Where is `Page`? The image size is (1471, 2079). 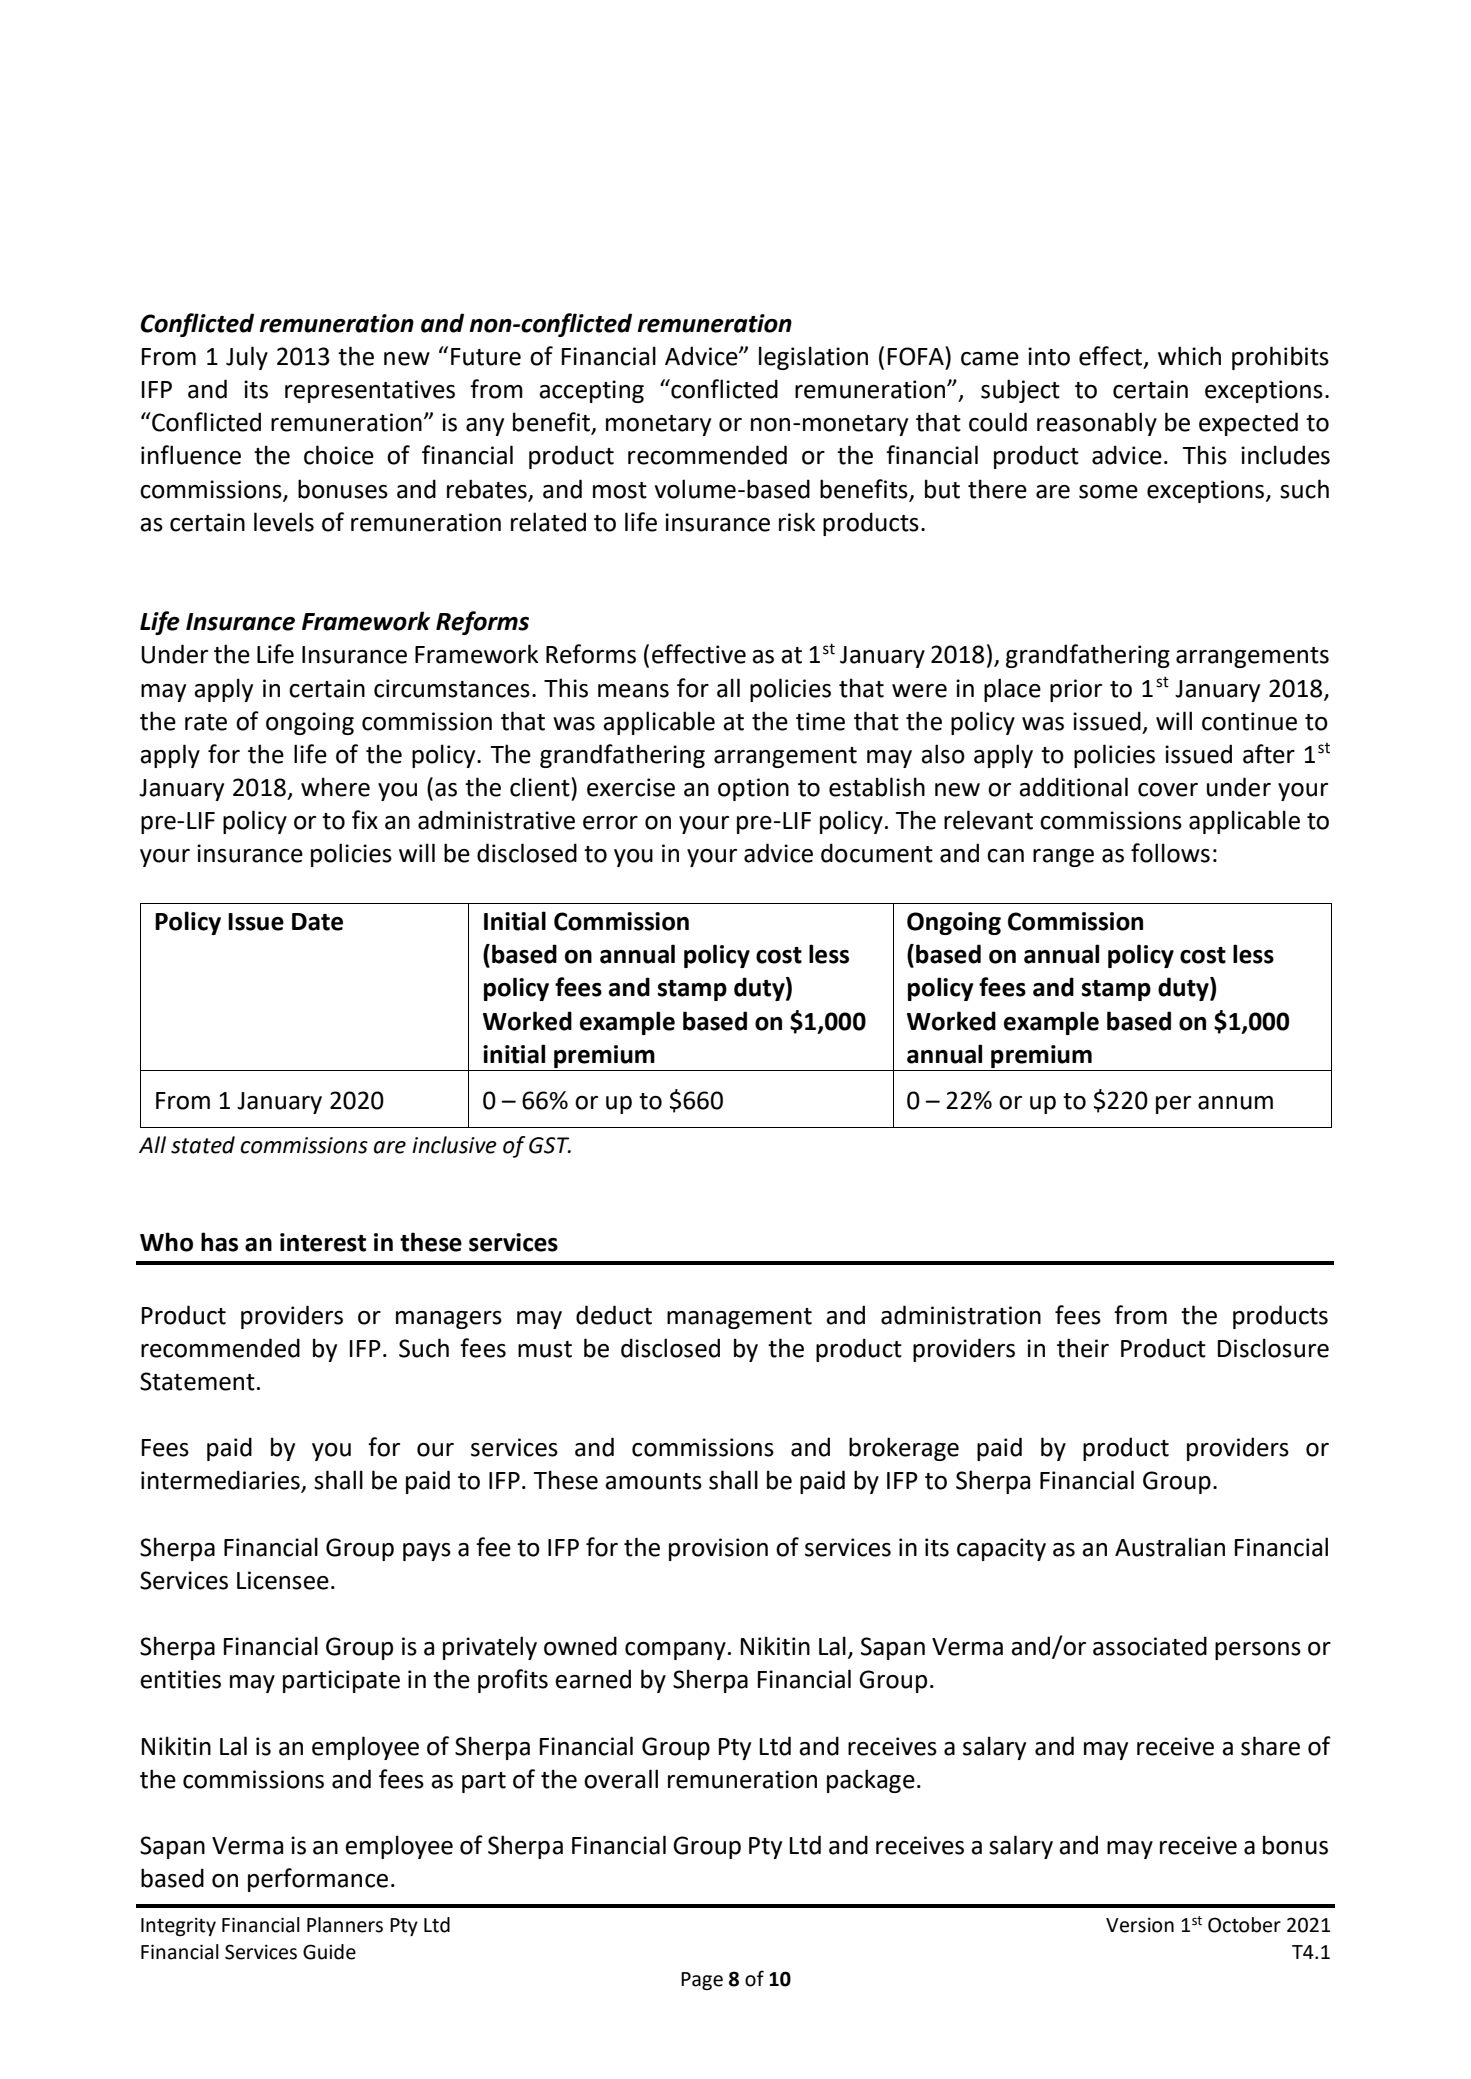
Page is located at coordinates (702, 1981).
